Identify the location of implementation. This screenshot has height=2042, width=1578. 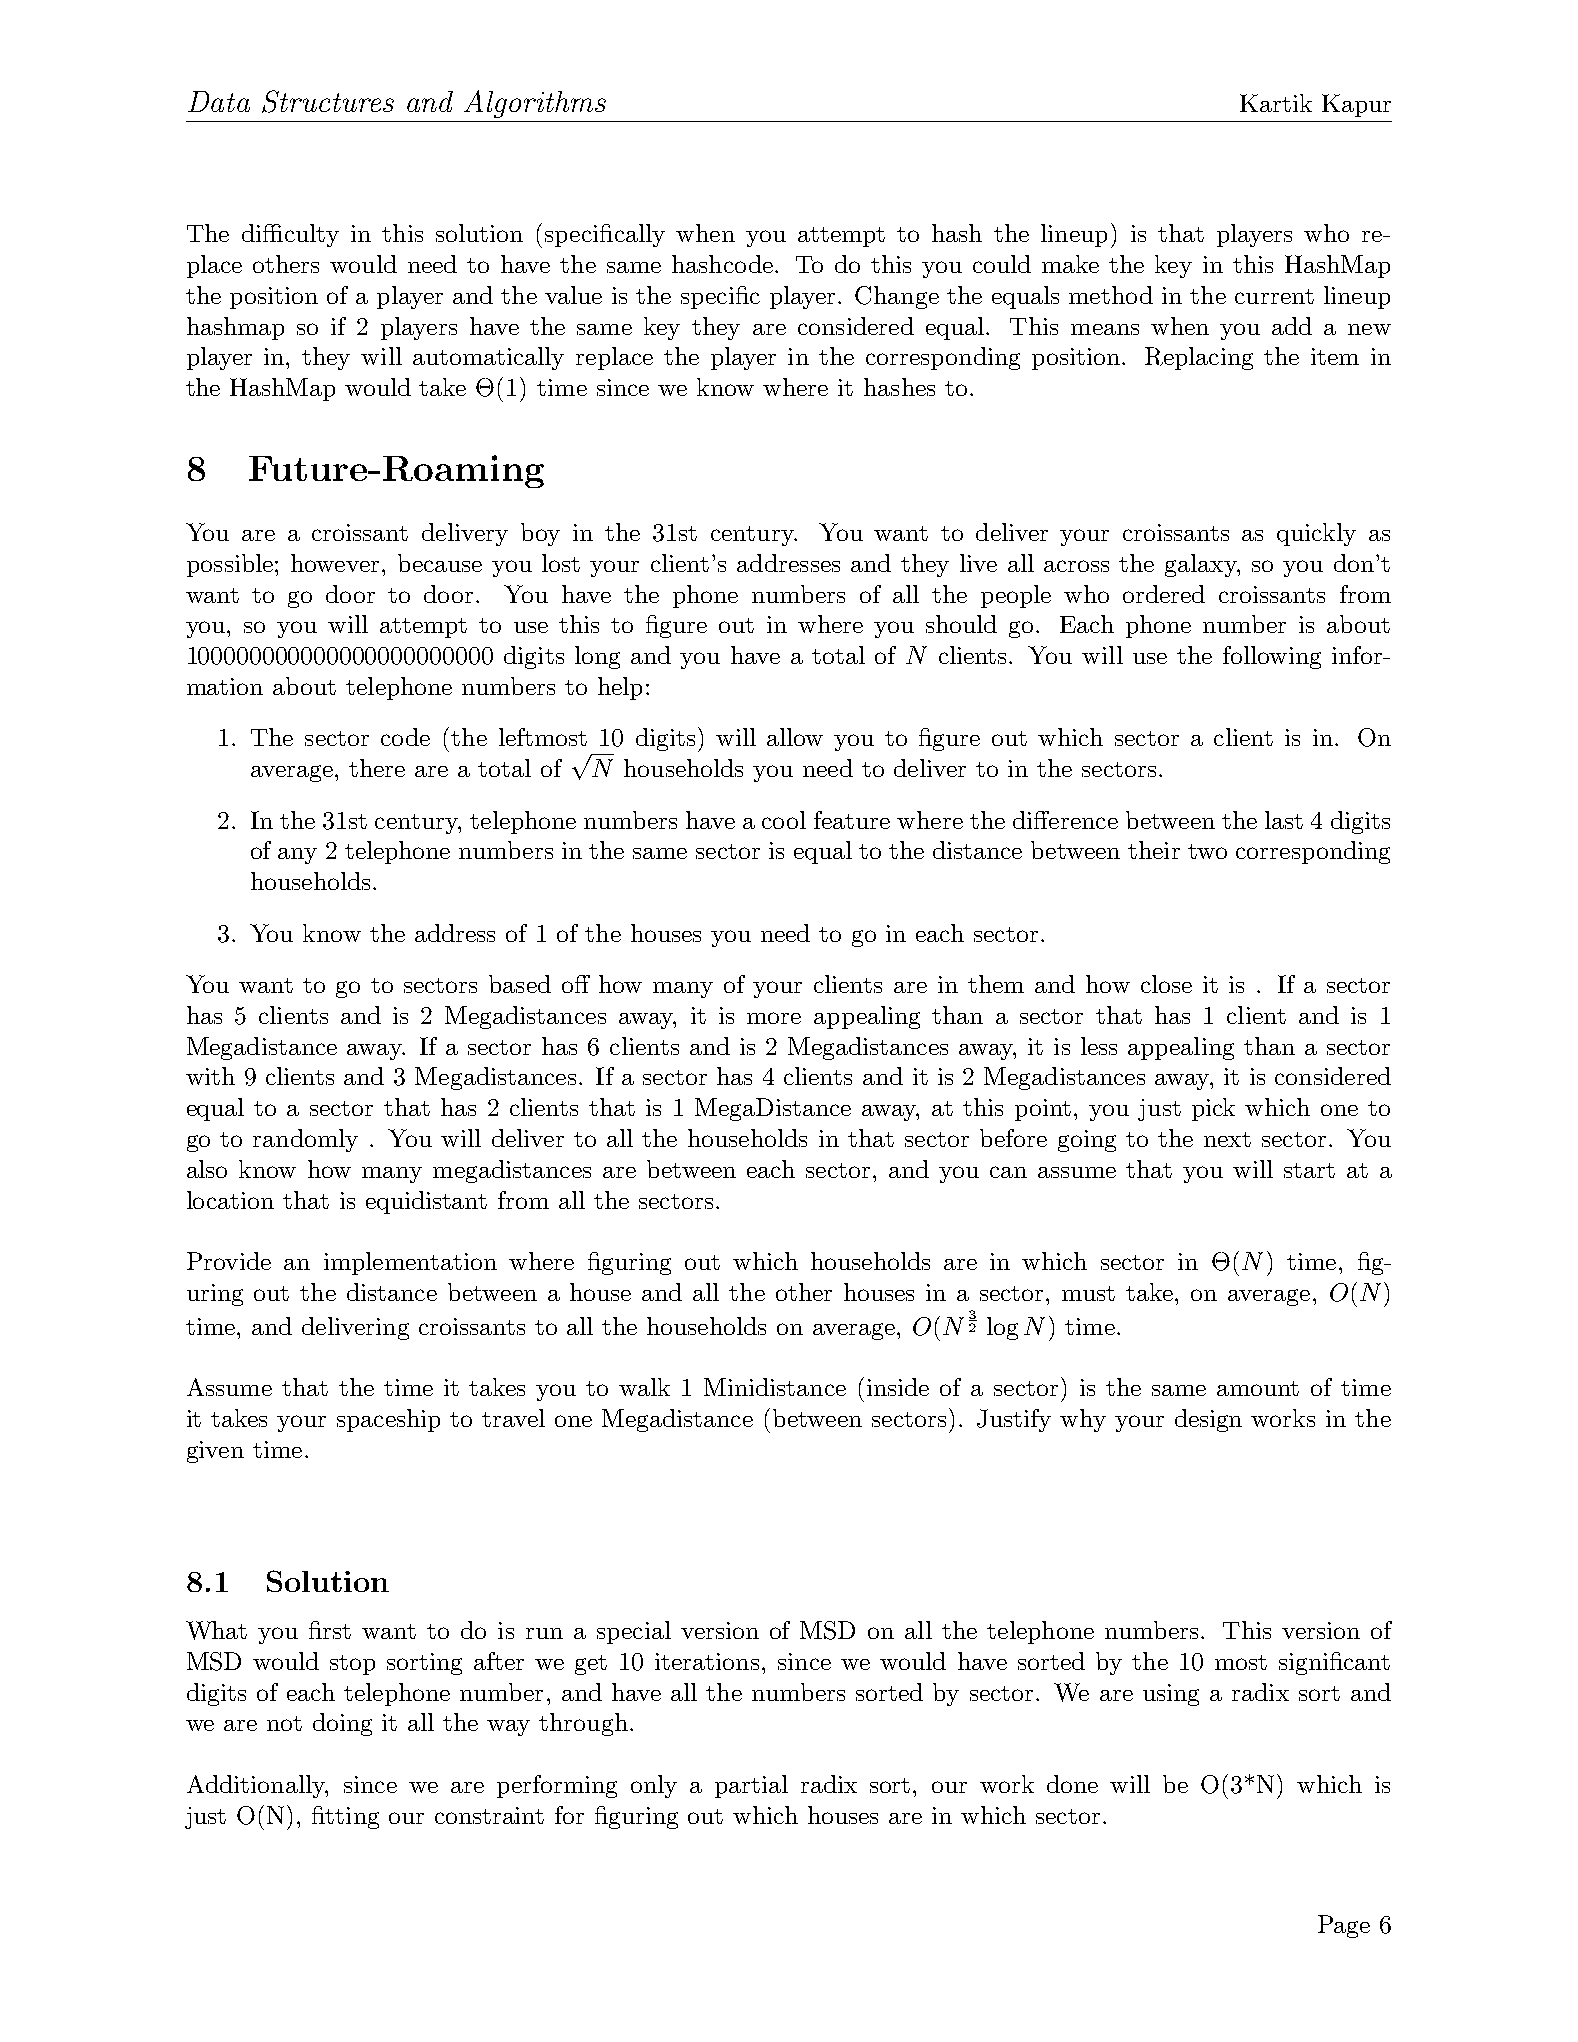
(410, 1263).
